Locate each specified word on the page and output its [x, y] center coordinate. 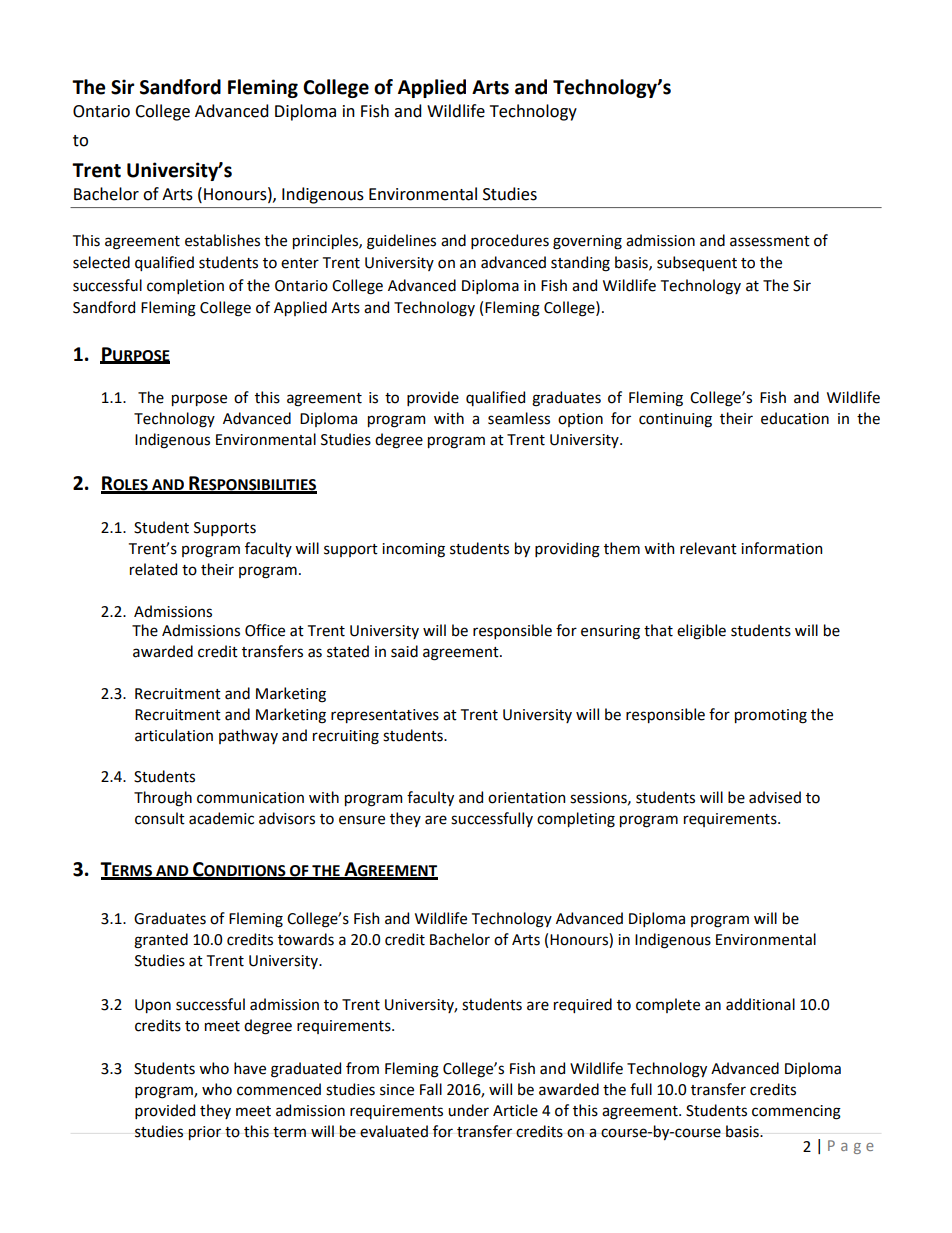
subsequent [697, 263]
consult [160, 818]
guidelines [401, 242]
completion [185, 286]
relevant [708, 548]
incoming [413, 550]
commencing [796, 1112]
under [468, 1110]
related [153, 569]
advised [775, 797]
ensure [362, 820]
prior [204, 1133]
